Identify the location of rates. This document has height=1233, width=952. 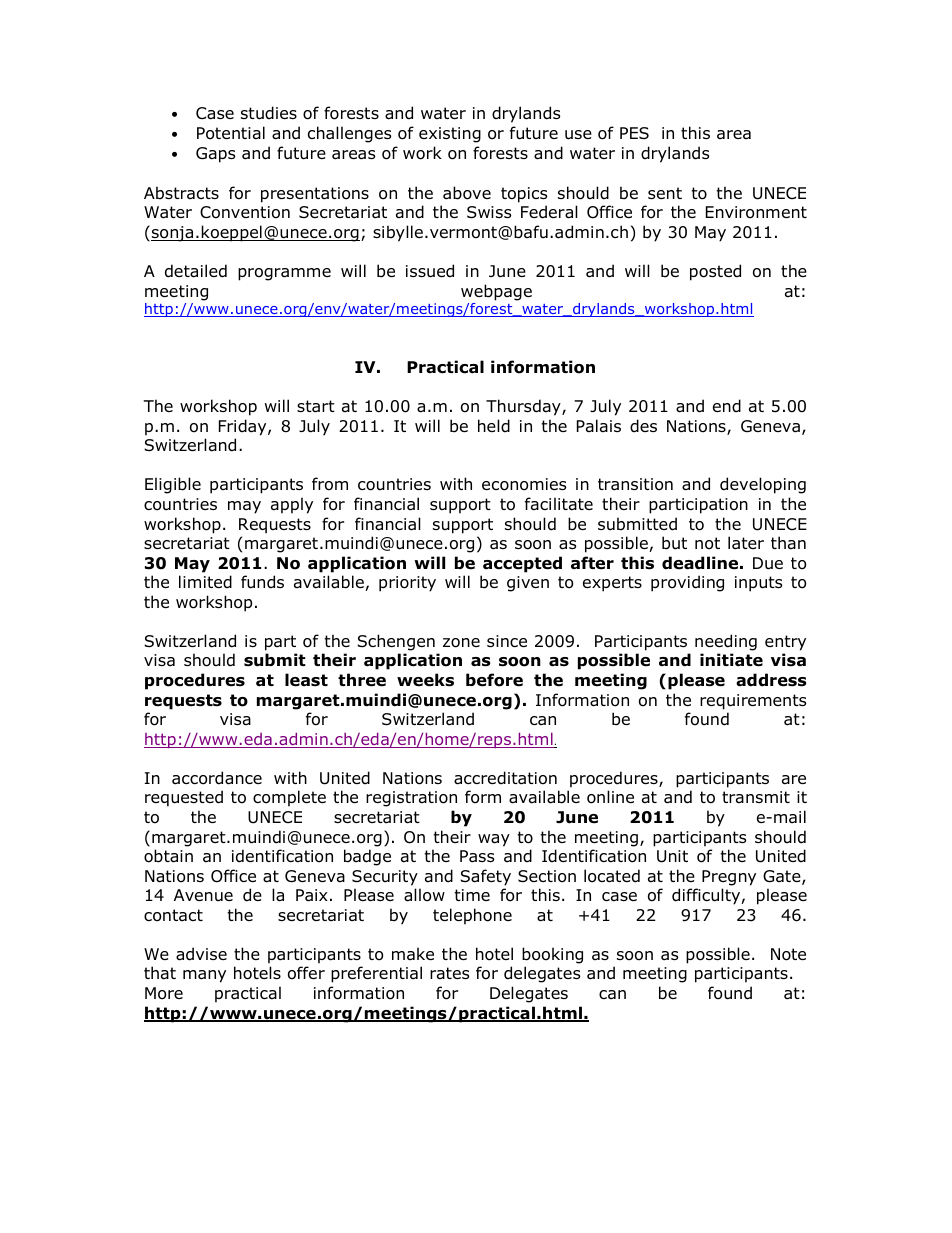
(449, 973).
